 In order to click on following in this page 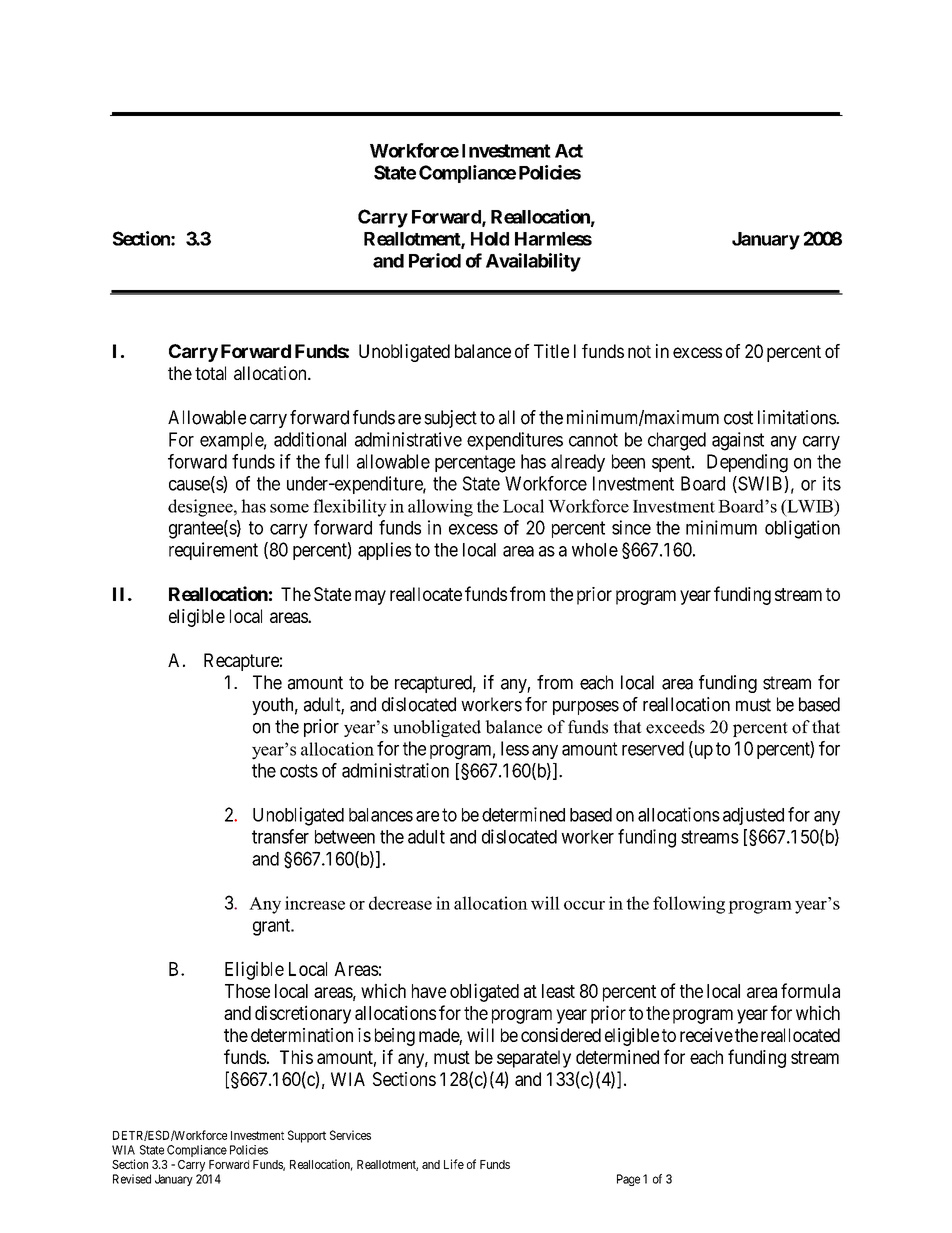, I will do `click(689, 905)`.
